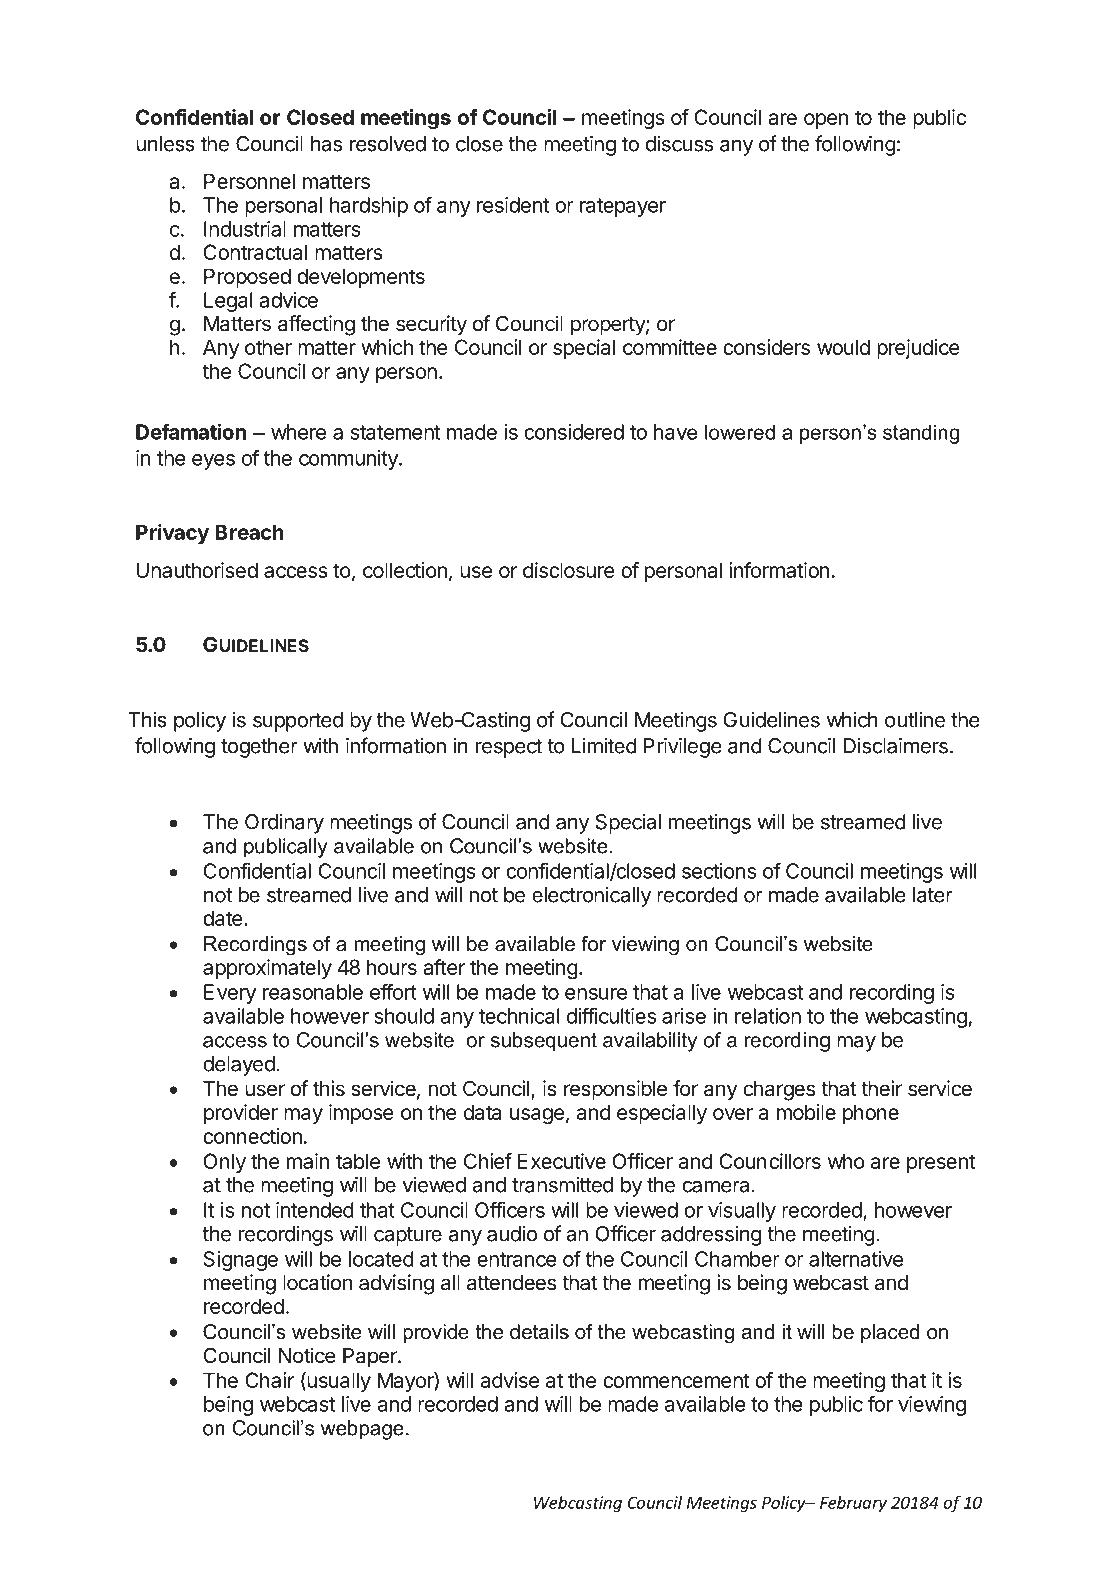 The height and width of the image is (1579, 1116). Describe the element at coordinates (510, 1380) in the image. I see `advise` at that location.
